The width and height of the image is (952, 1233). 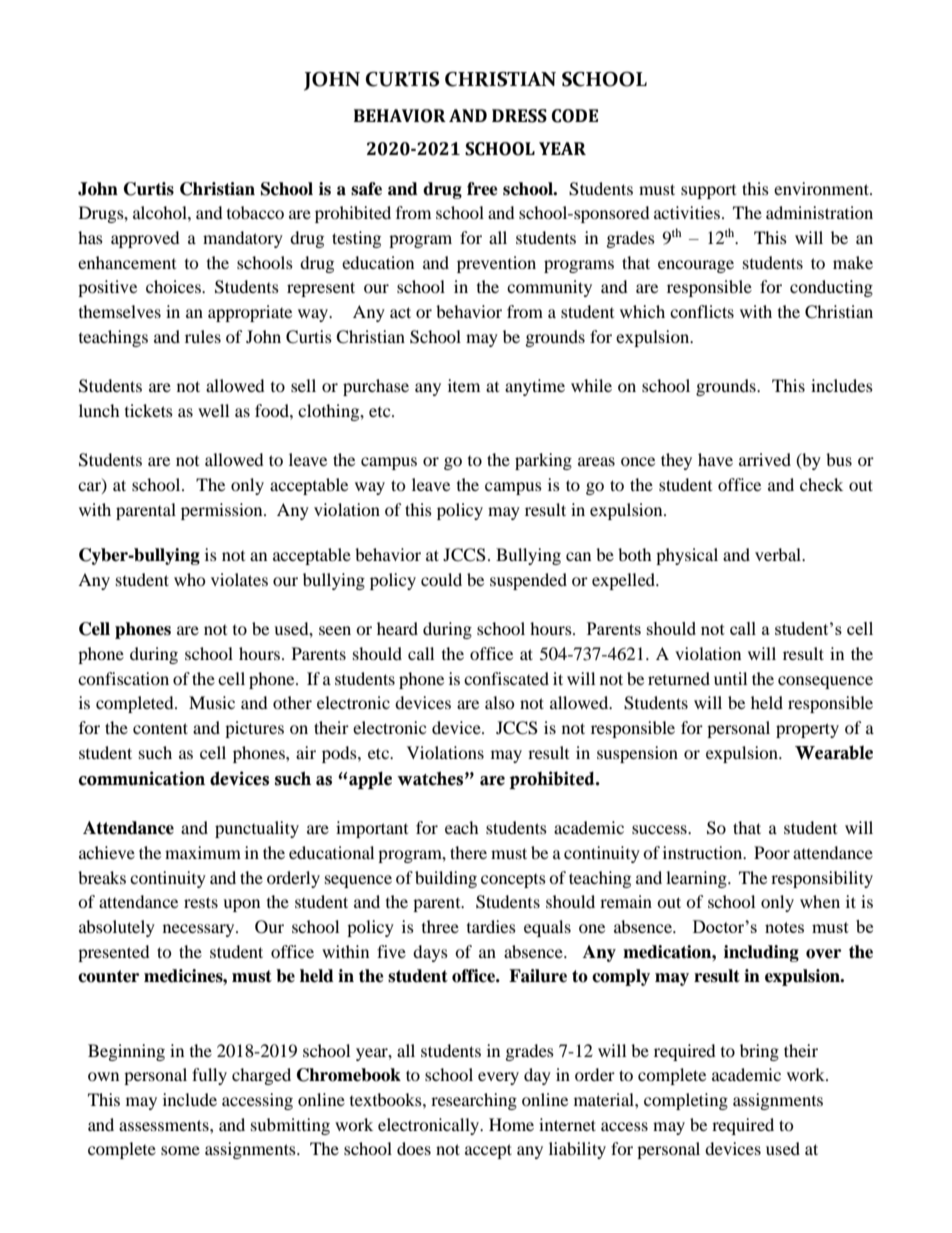 What do you see at coordinates (506, 678) in the image?
I see `confiscated` at bounding box center [506, 678].
